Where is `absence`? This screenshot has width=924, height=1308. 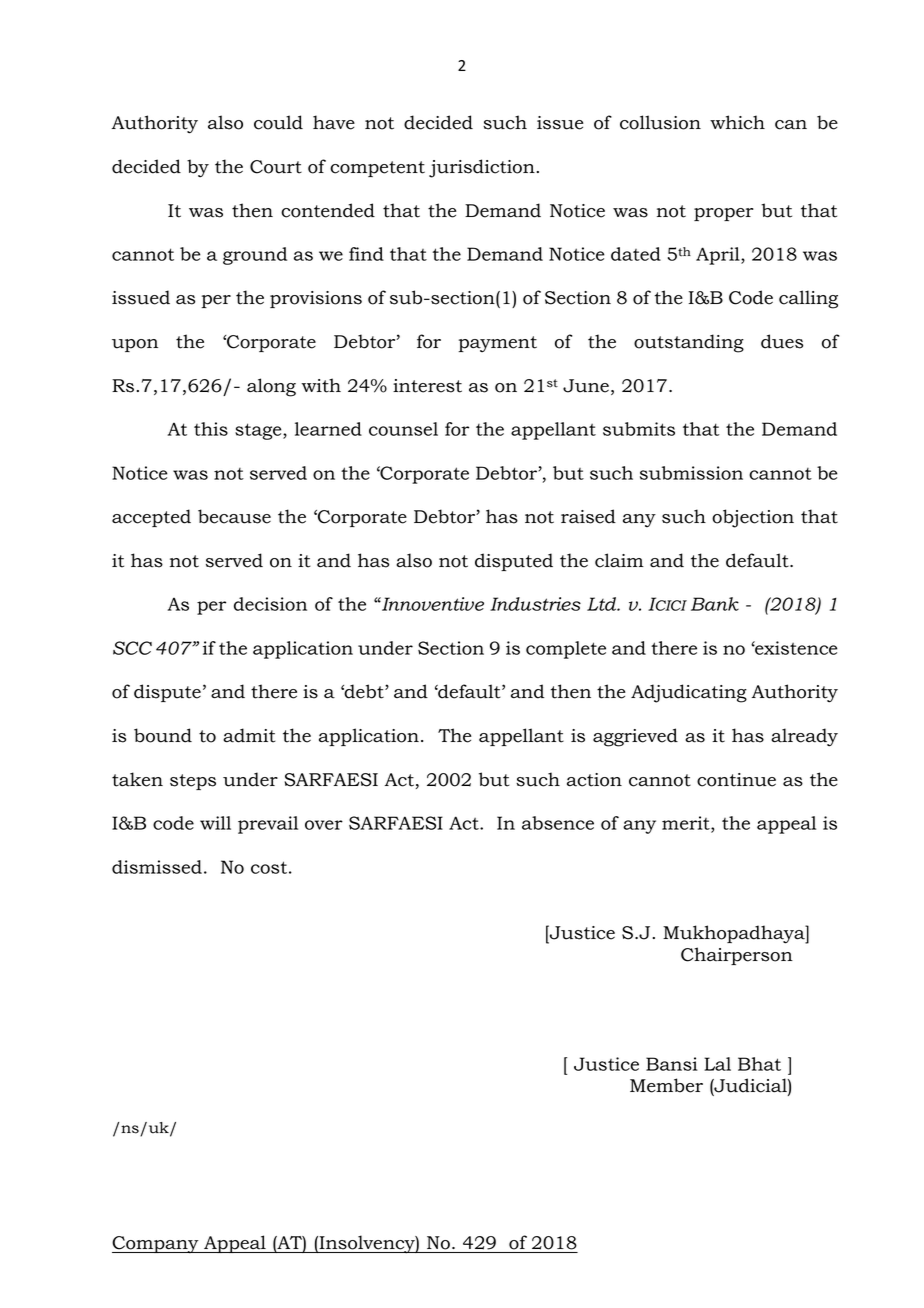
absence is located at coordinates (558, 823).
